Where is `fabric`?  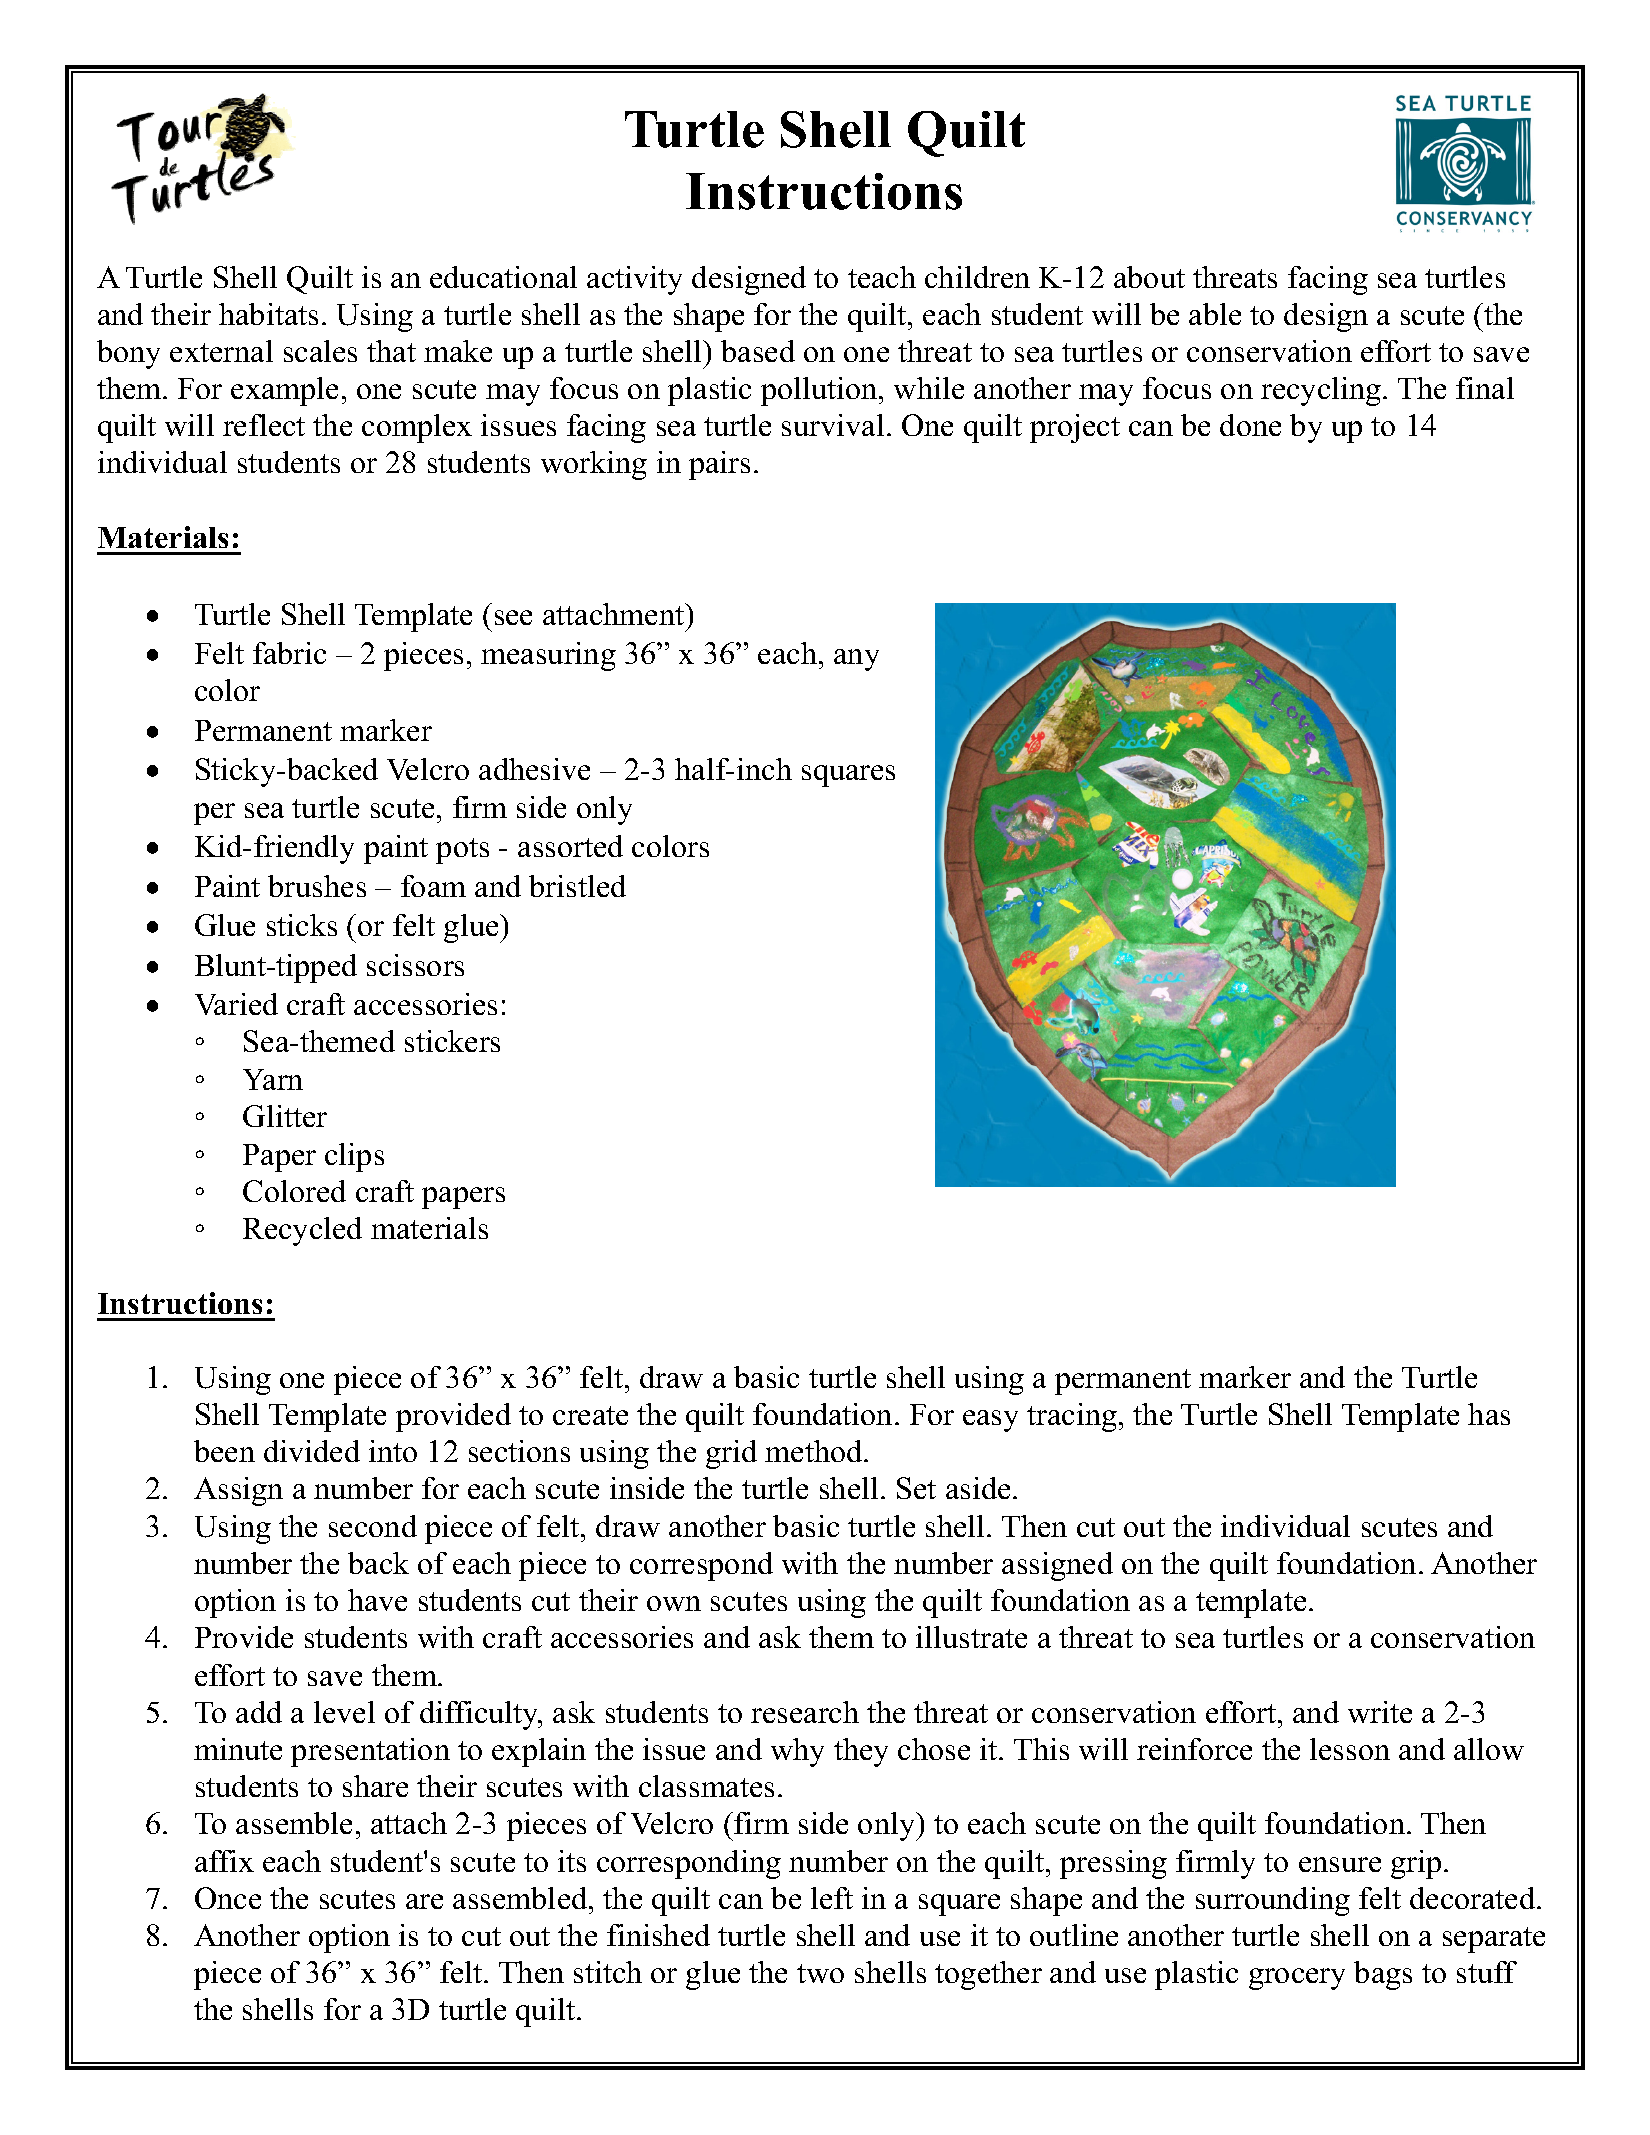
fabric is located at coordinates (289, 653).
